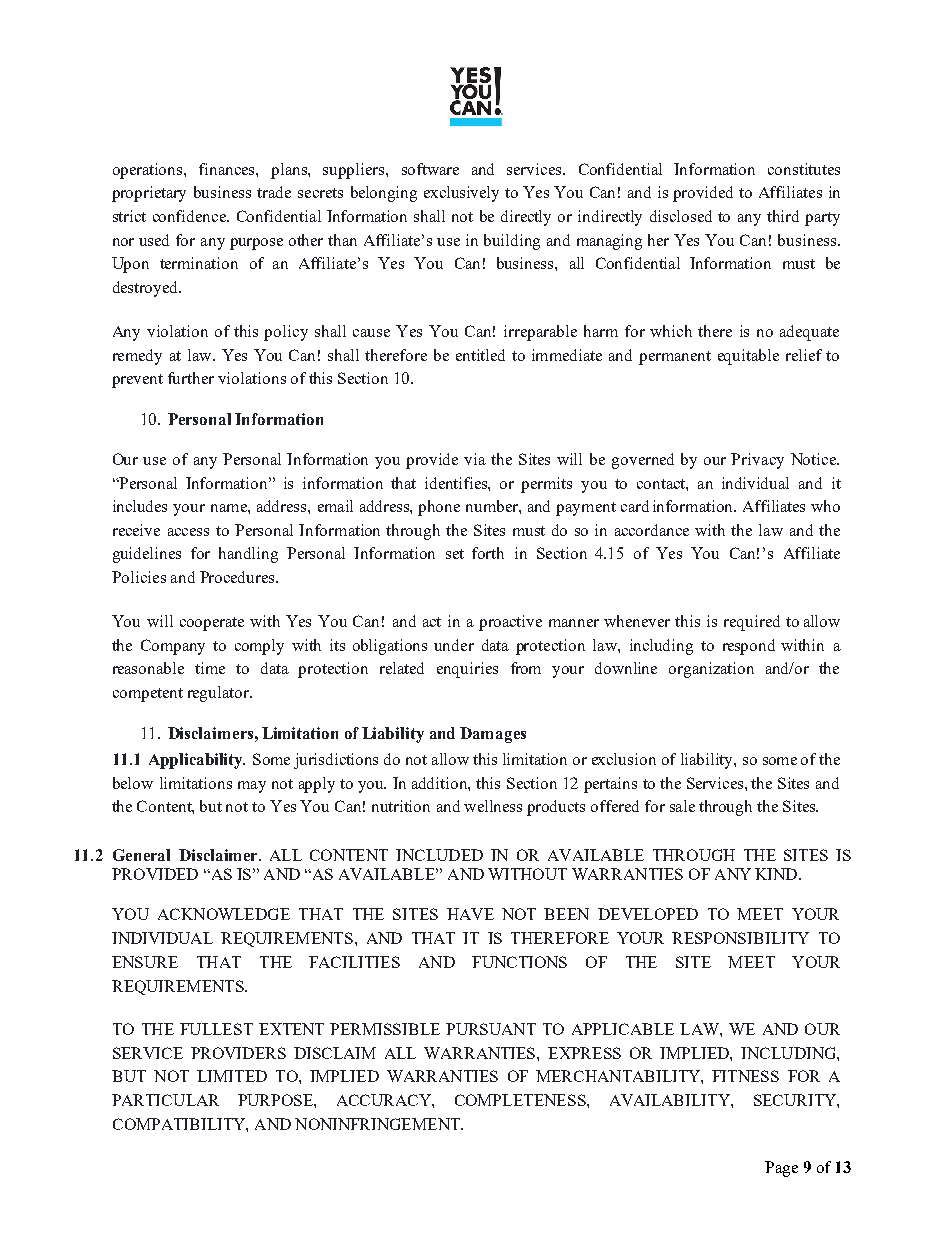 This image has height=1233, width=952. I want to click on organization, so click(711, 670).
